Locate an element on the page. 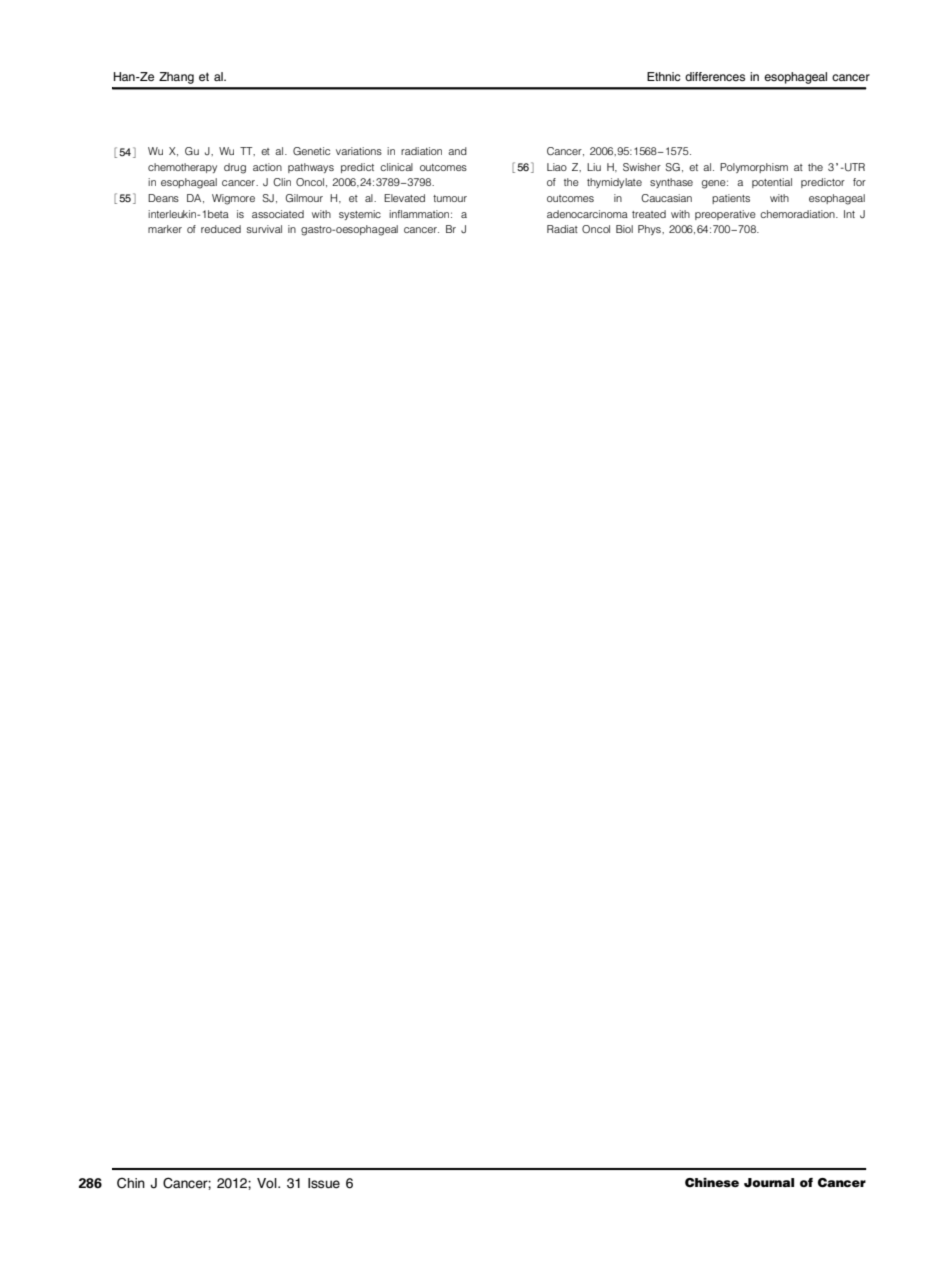 This image has width=952, height=1263. Vol is located at coordinates (268, 1183).
